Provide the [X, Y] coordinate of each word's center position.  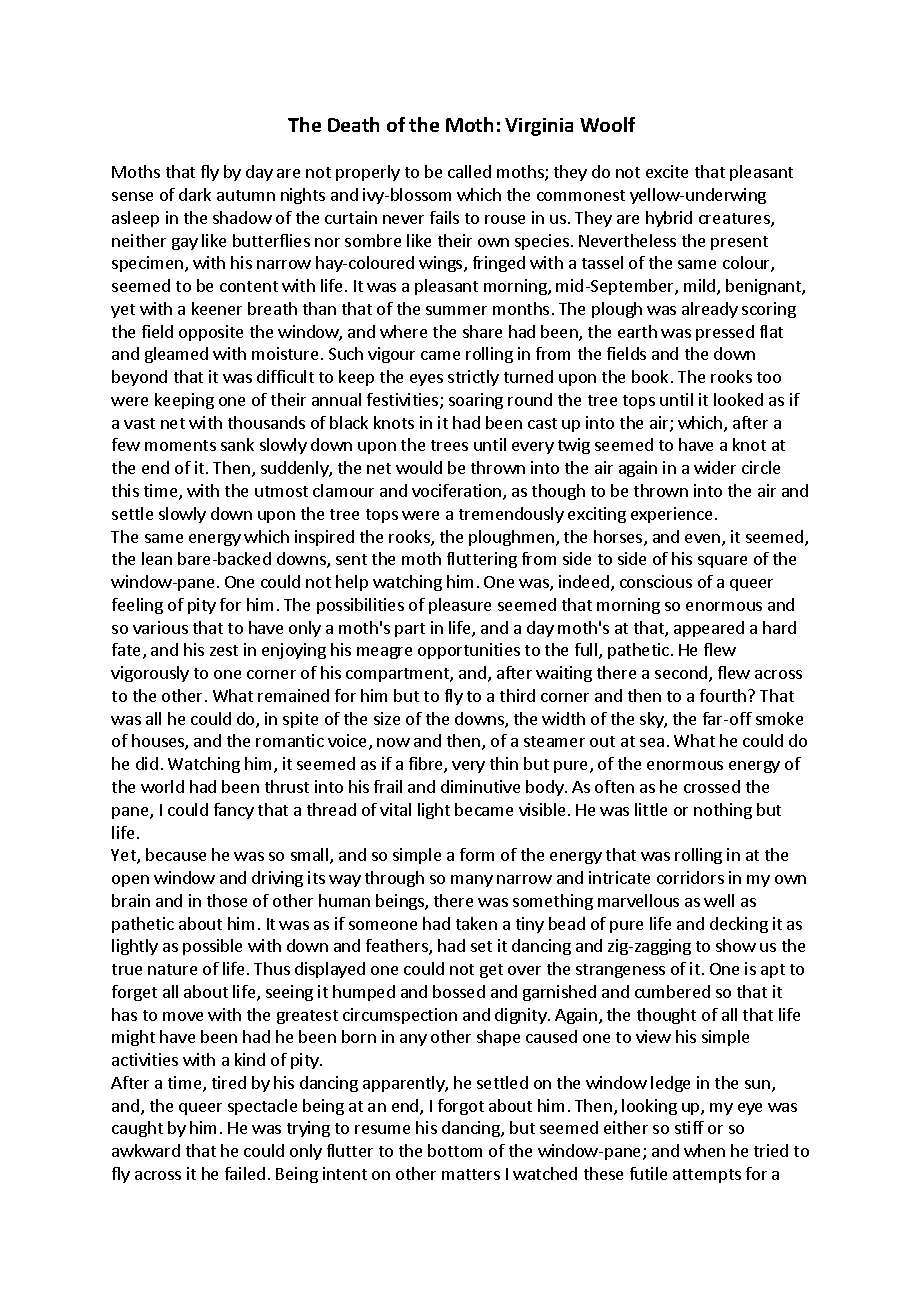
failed [245, 1173]
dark [195, 194]
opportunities [469, 651]
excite [667, 171]
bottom [455, 1150]
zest [224, 650]
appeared [709, 629]
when [704, 1150]
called [469, 171]
